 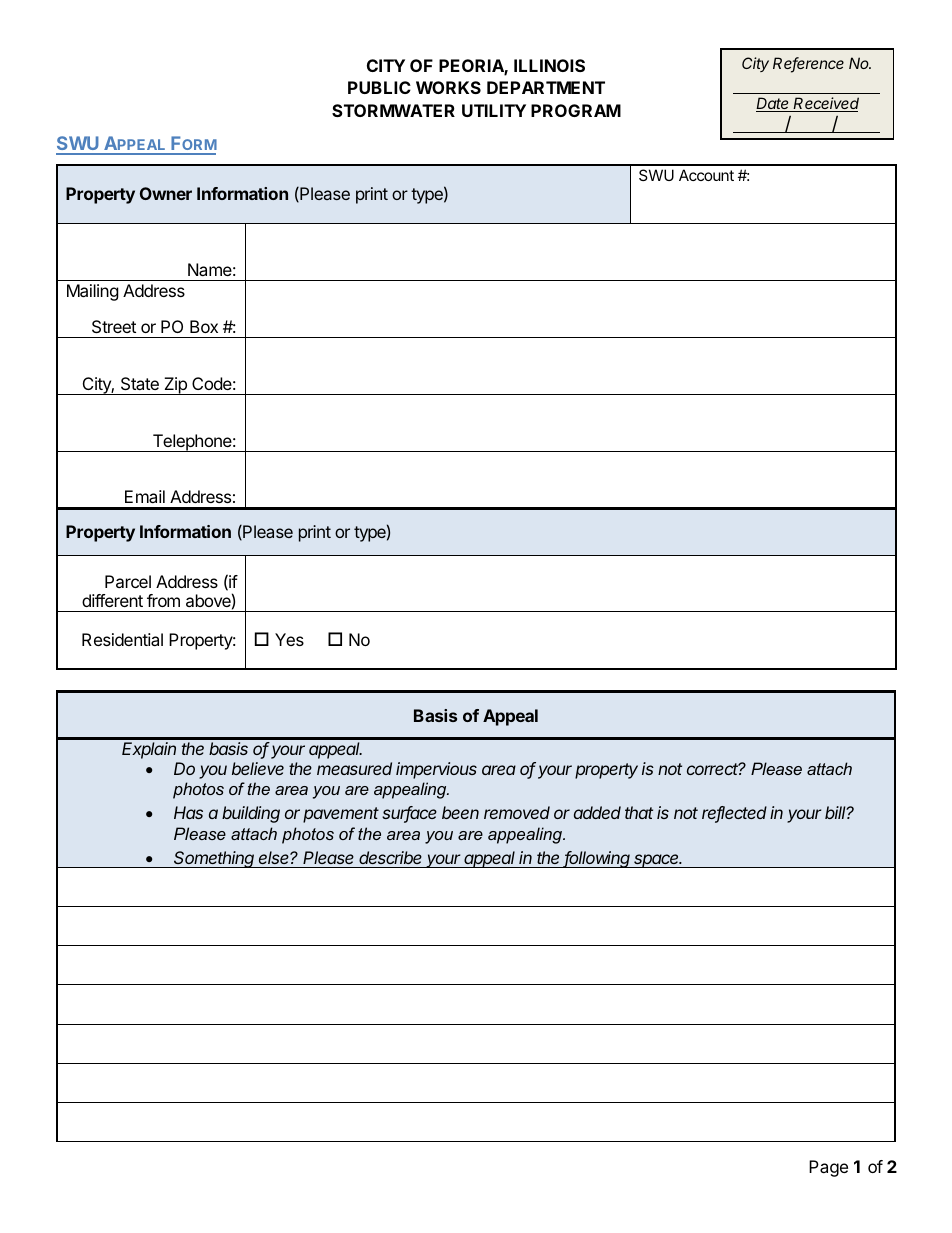 I want to click on Yes, so click(x=289, y=639).
